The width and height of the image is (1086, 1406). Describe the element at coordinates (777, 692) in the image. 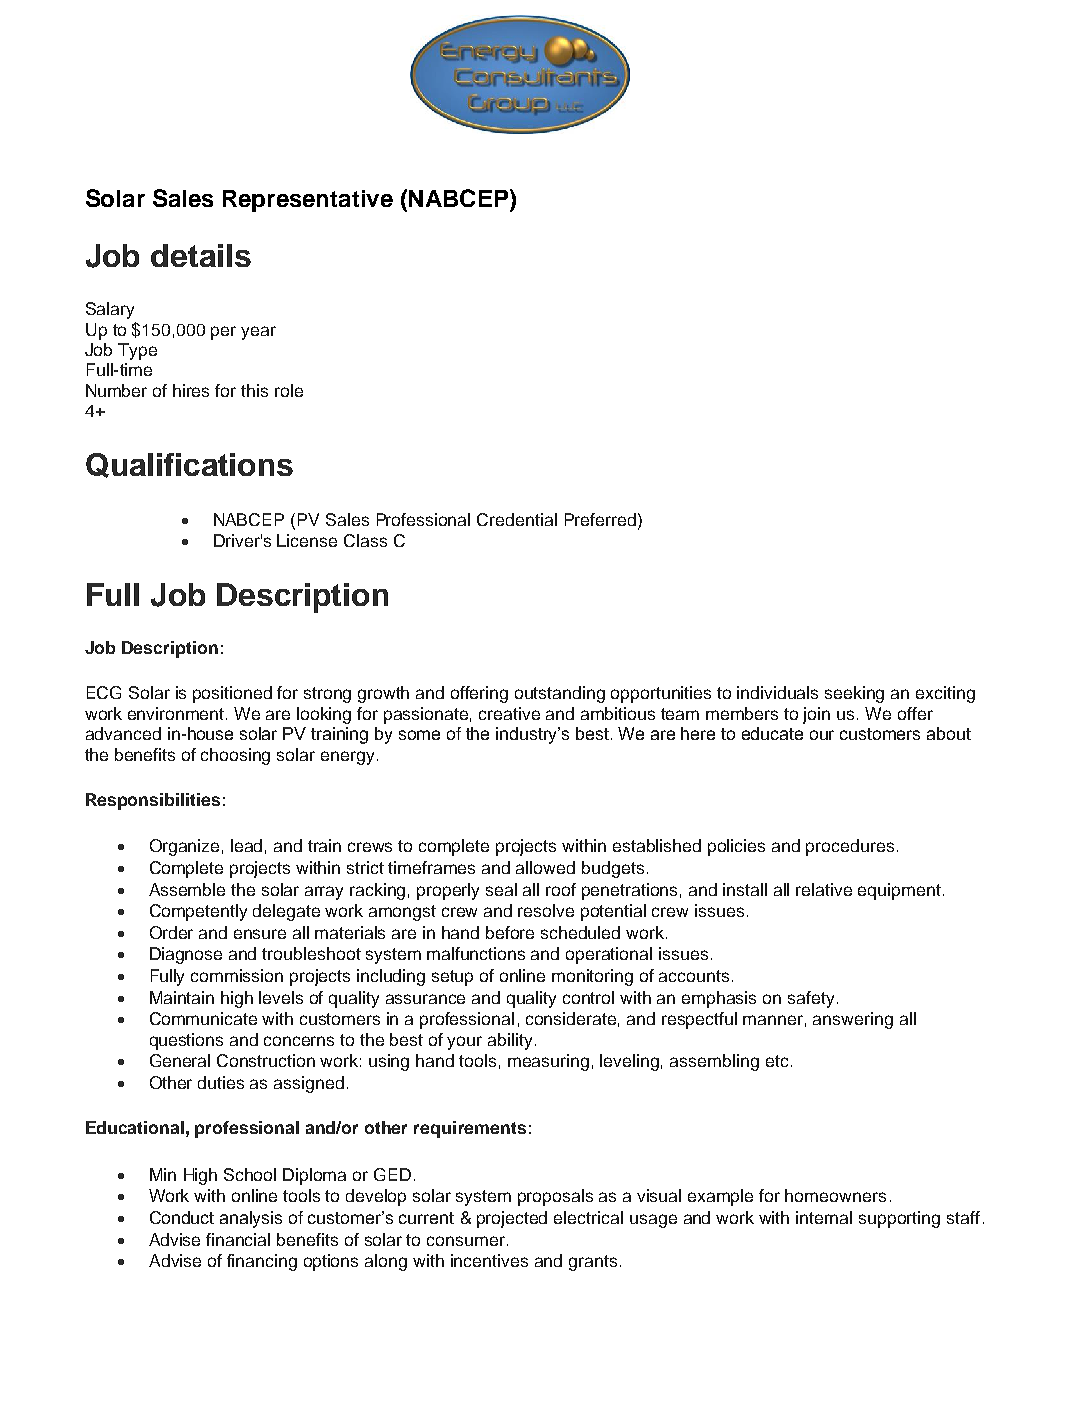

I see `individuals` at that location.
